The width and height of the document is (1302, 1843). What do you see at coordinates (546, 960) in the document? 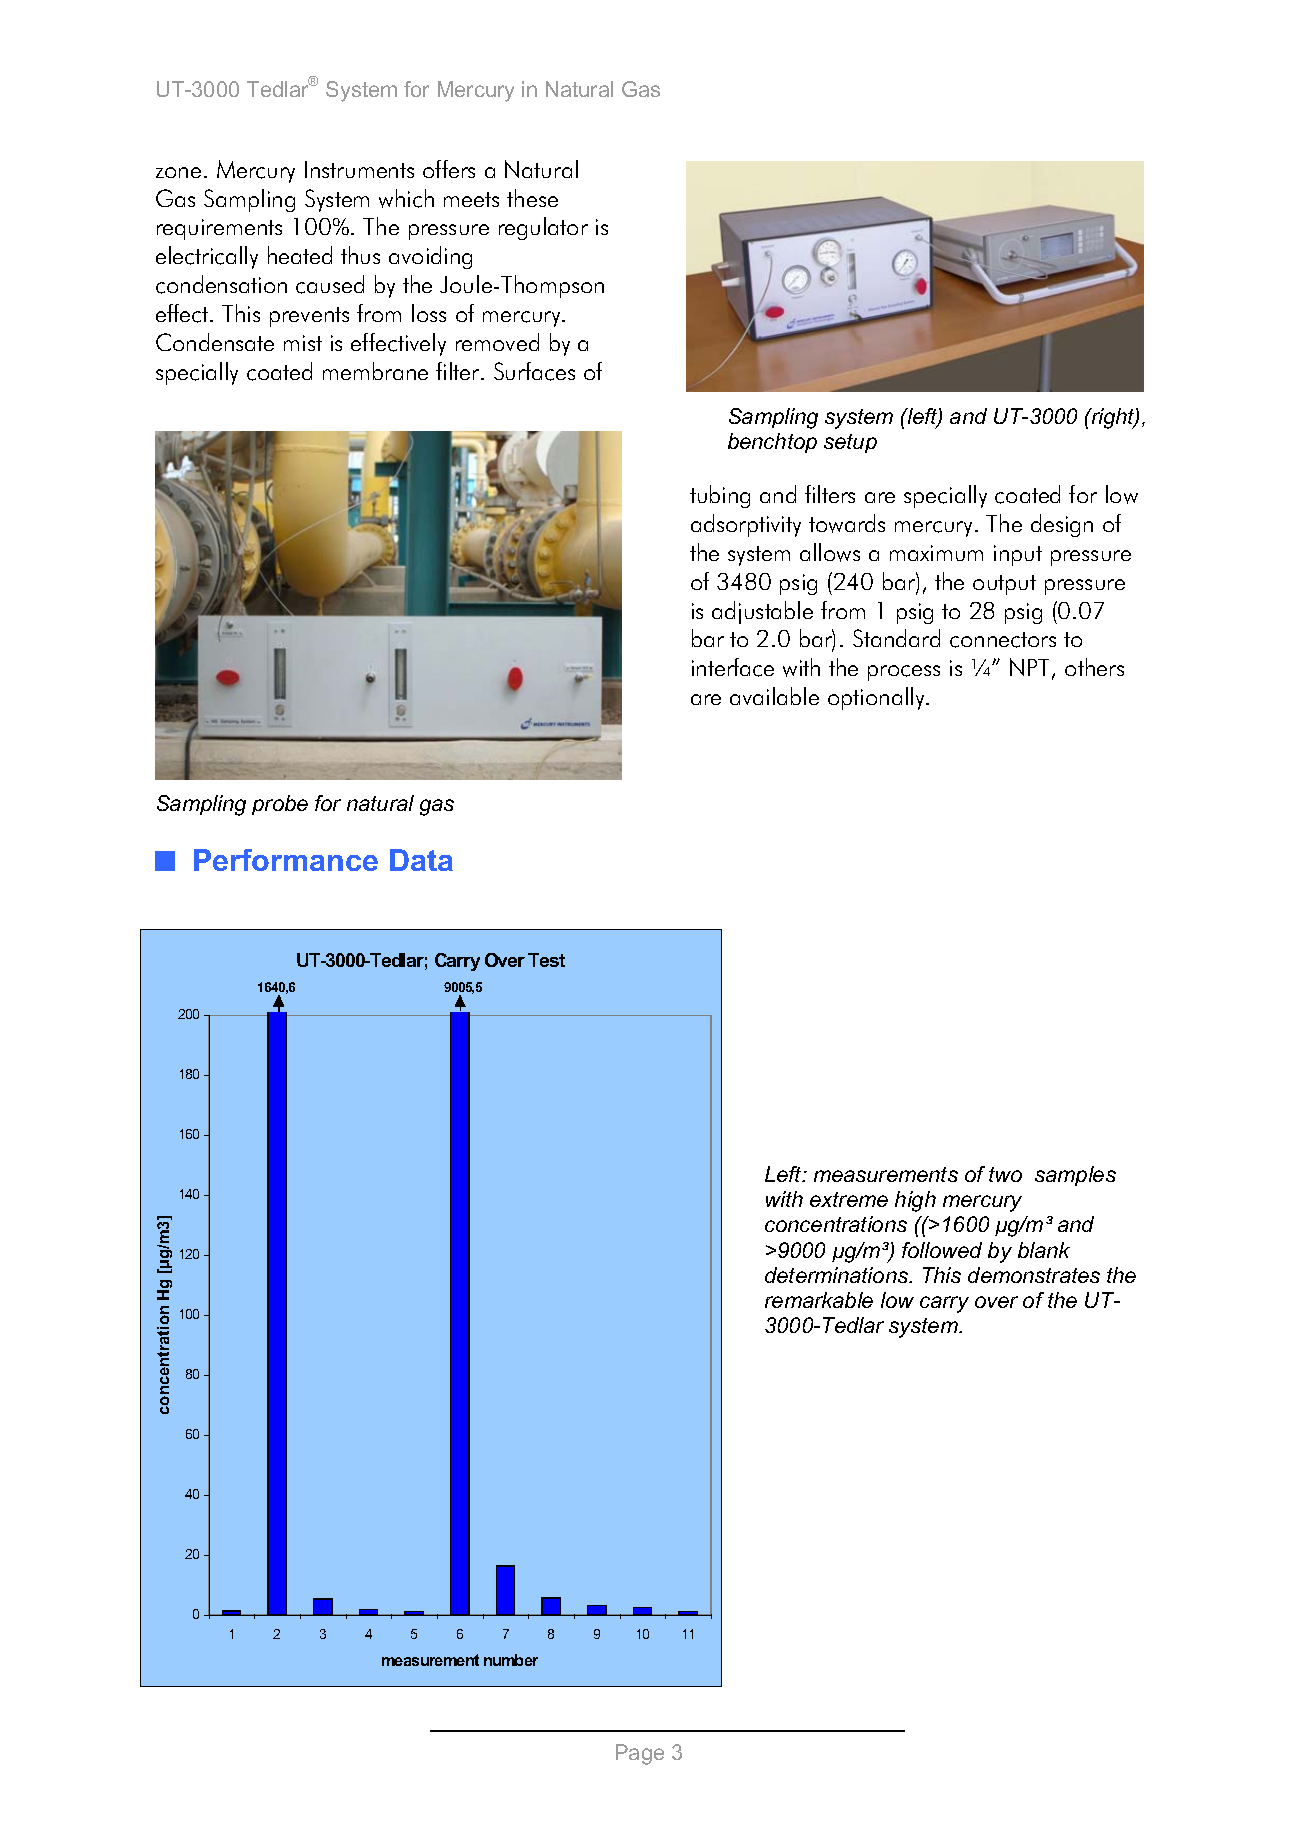
I see `Test` at bounding box center [546, 960].
